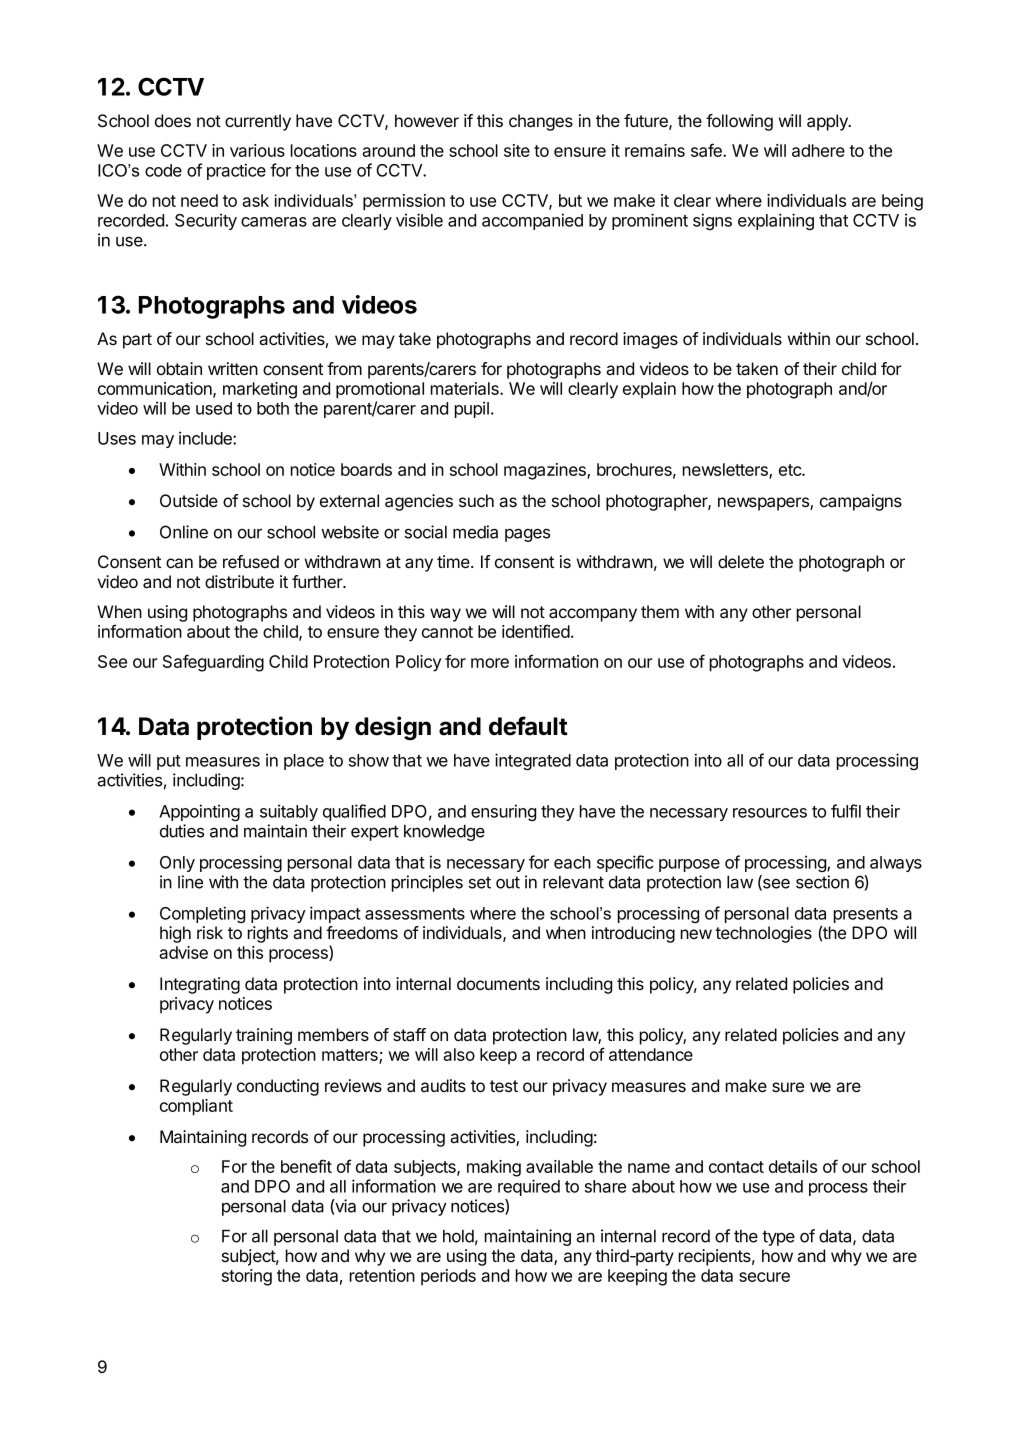  I want to click on type, so click(778, 1238).
